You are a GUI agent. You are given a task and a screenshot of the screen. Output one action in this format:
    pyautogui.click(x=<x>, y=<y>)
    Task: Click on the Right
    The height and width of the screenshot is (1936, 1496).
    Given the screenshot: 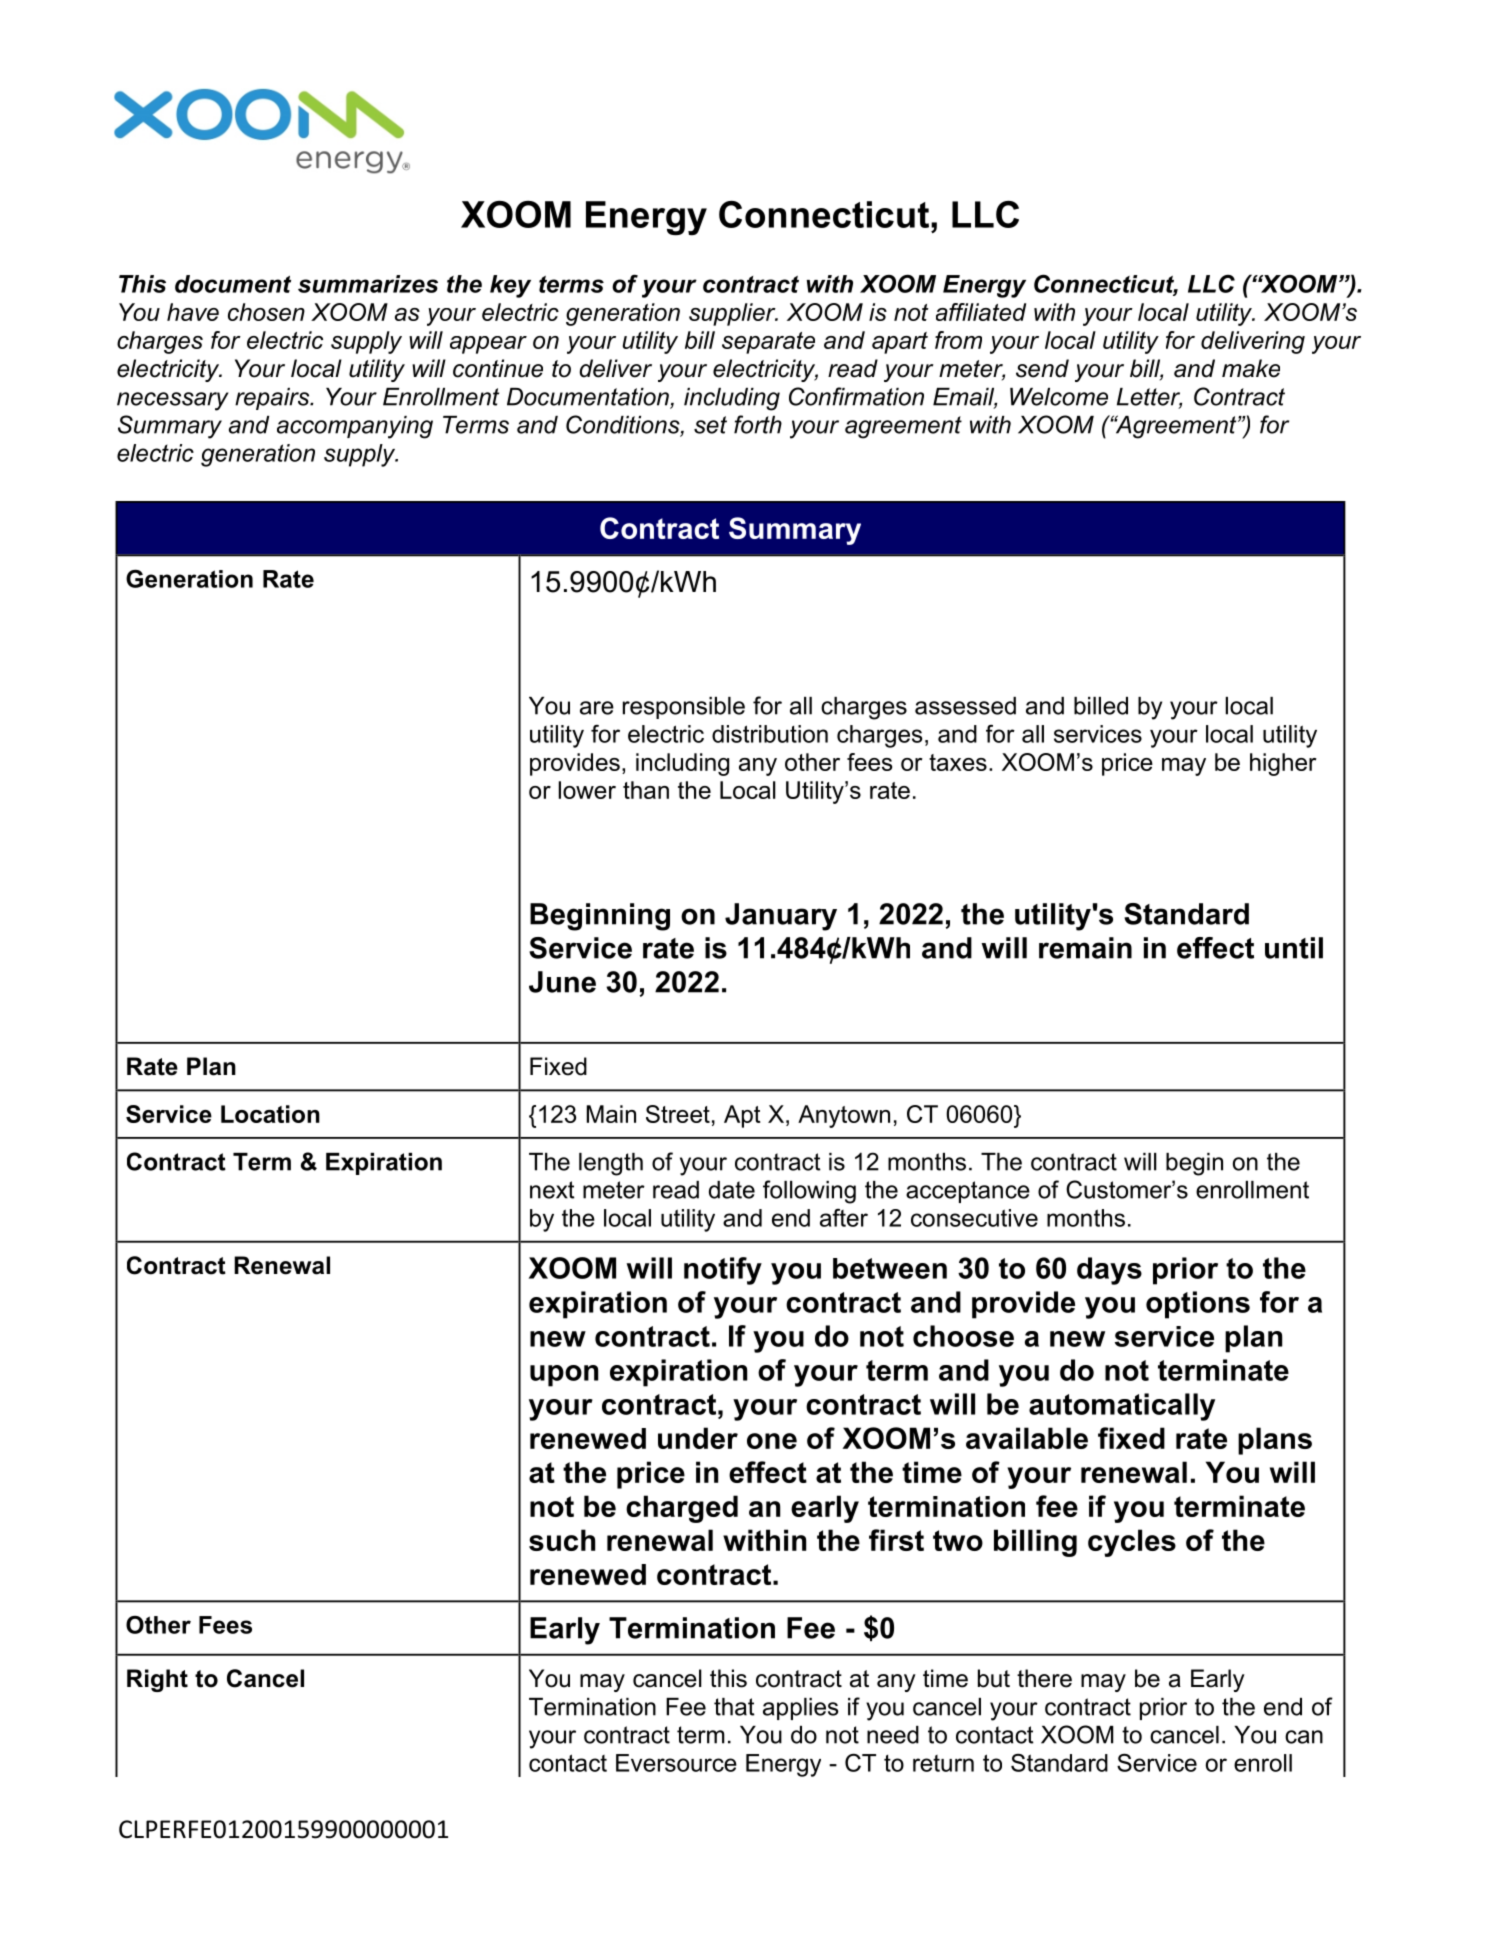 What is the action you would take?
    pyautogui.click(x=157, y=1680)
